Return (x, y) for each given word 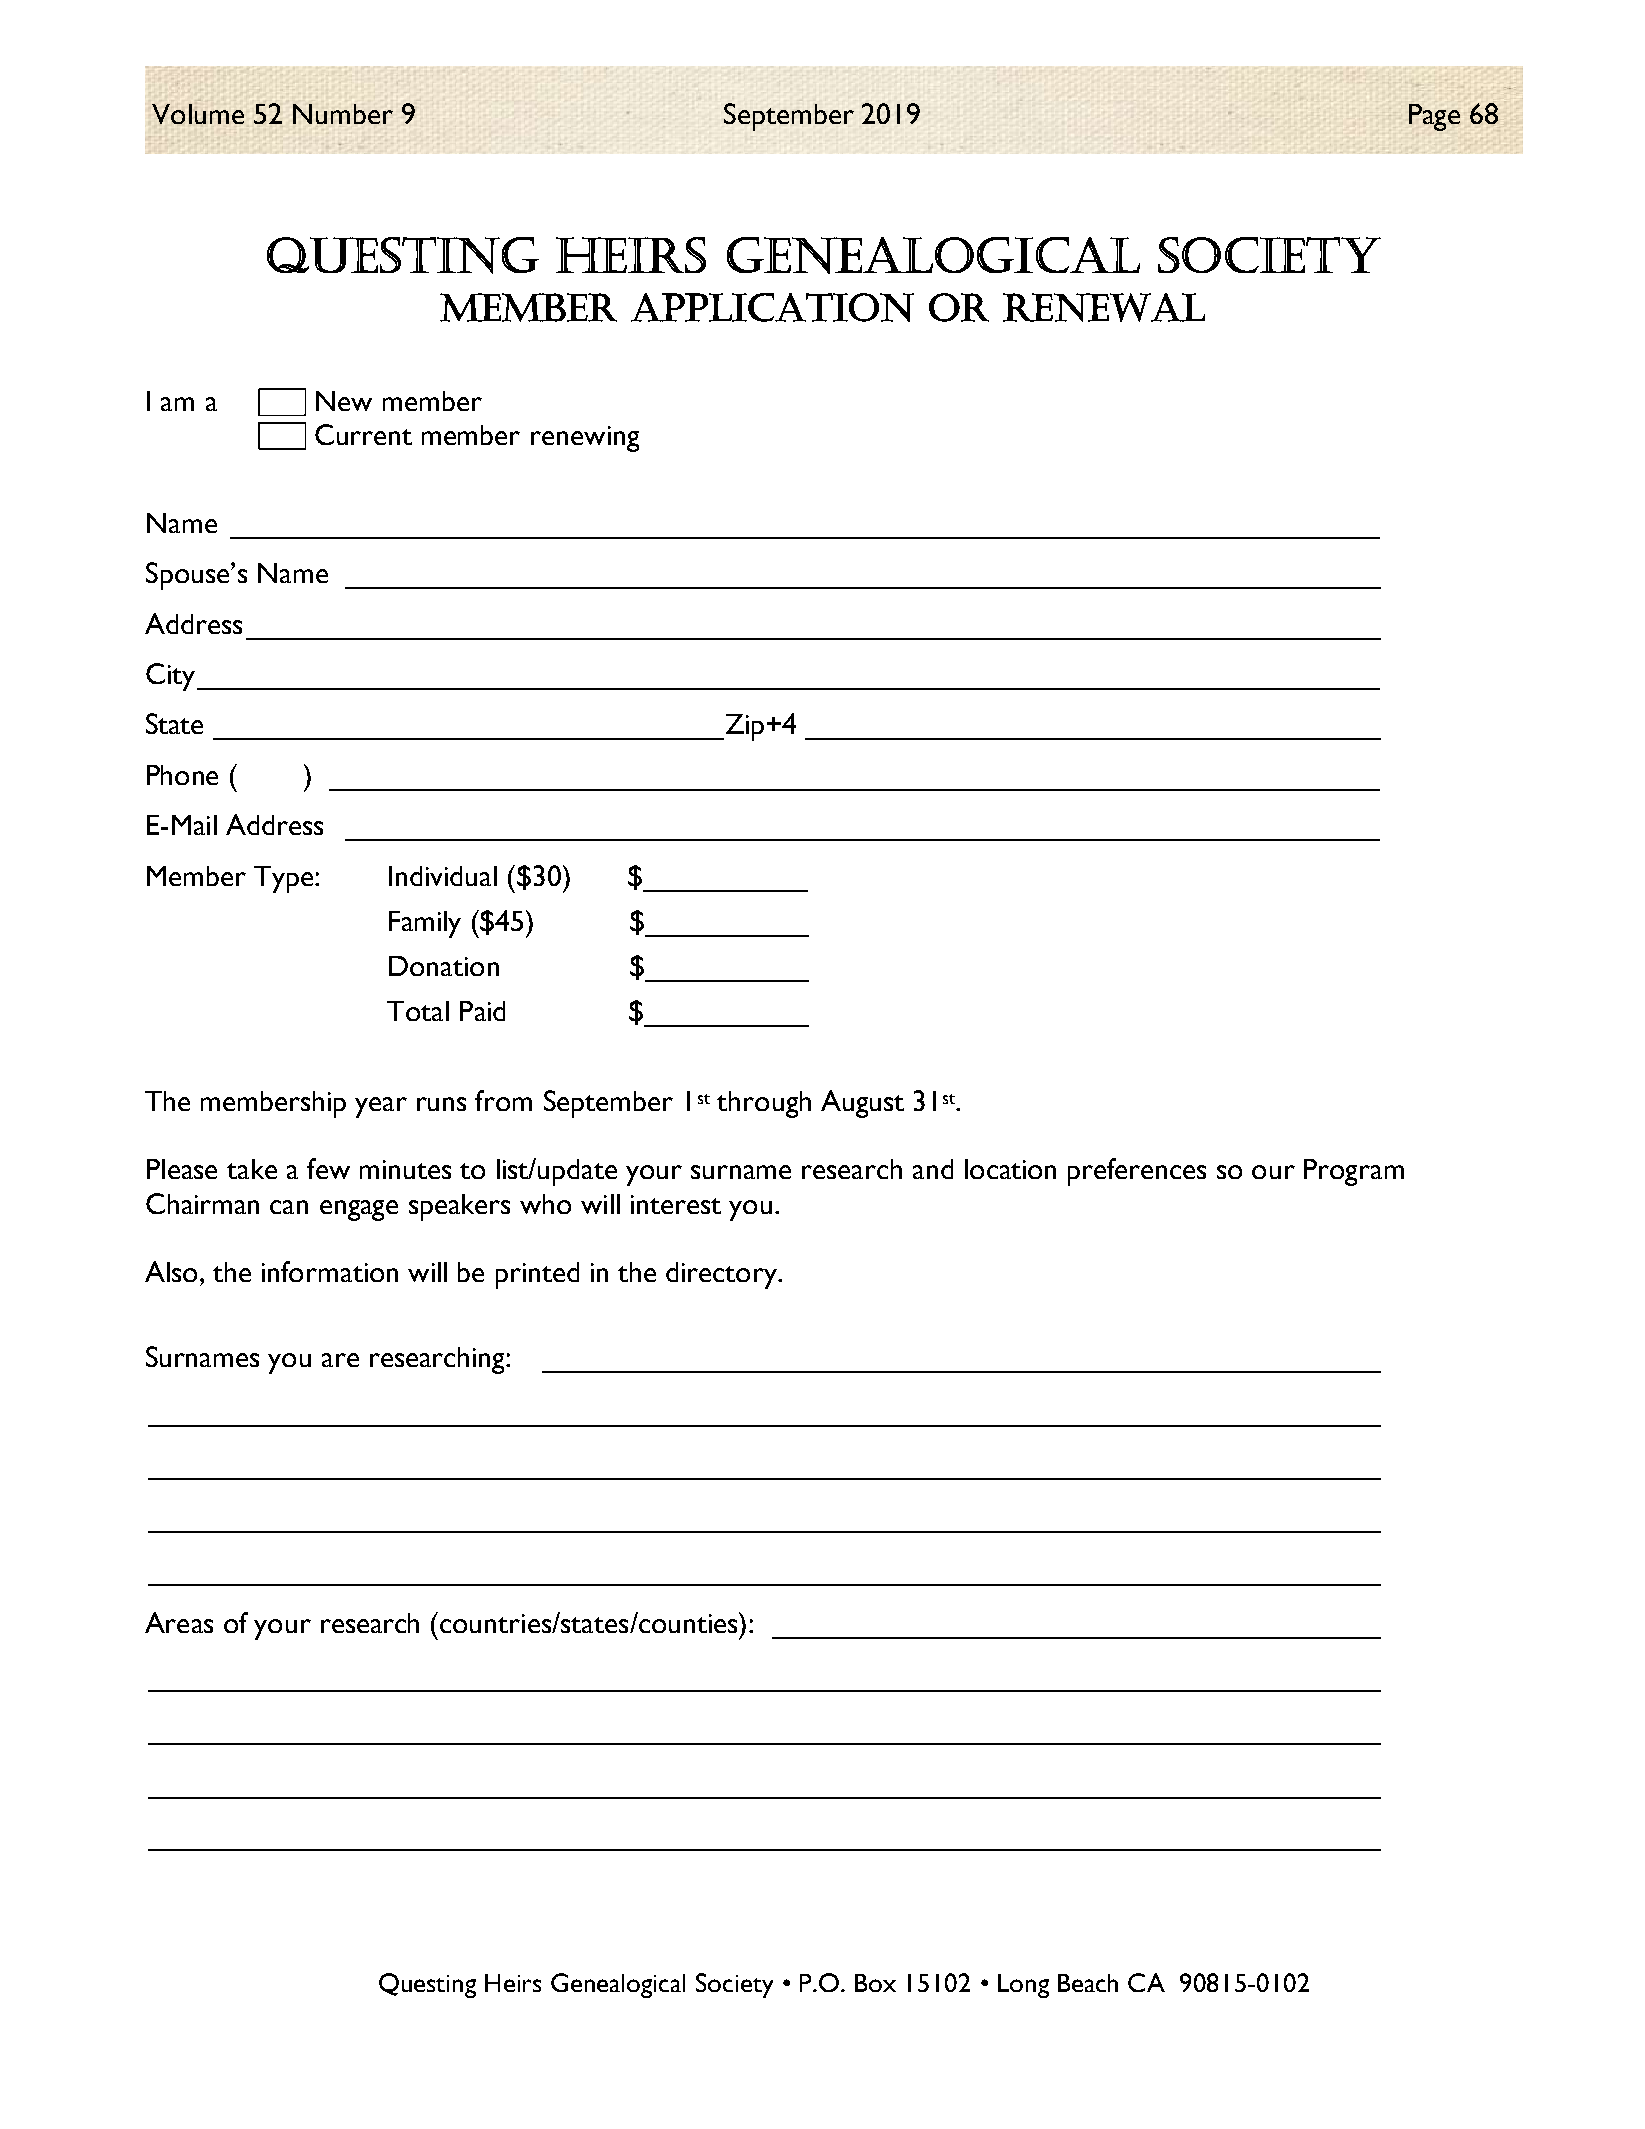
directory (723, 1275)
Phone (182, 775)
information (330, 1271)
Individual (443, 876)
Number (343, 114)
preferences (1137, 1172)
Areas (179, 1622)
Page (1434, 117)
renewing (585, 439)
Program (1354, 1172)
